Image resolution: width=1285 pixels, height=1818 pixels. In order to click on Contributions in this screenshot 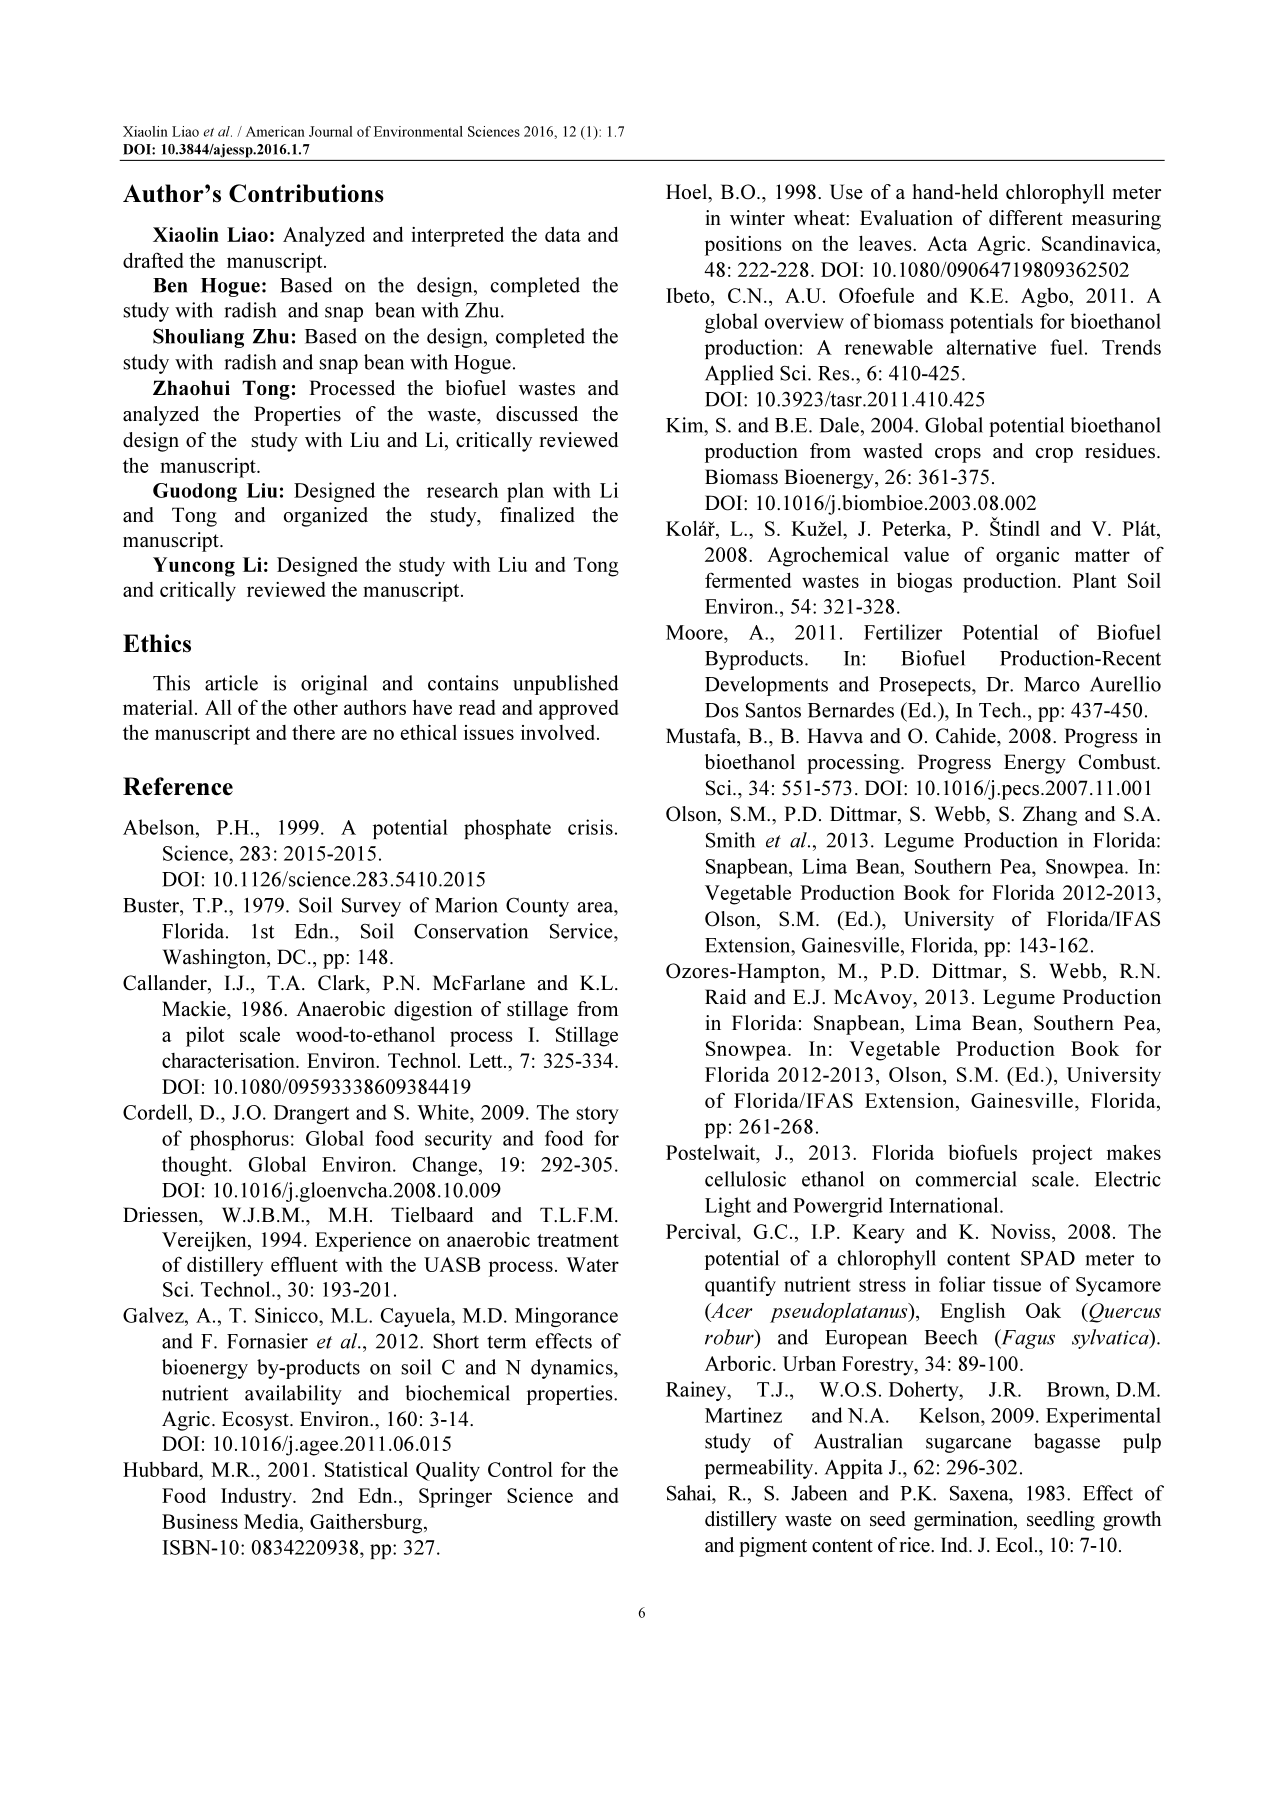, I will do `click(306, 193)`.
